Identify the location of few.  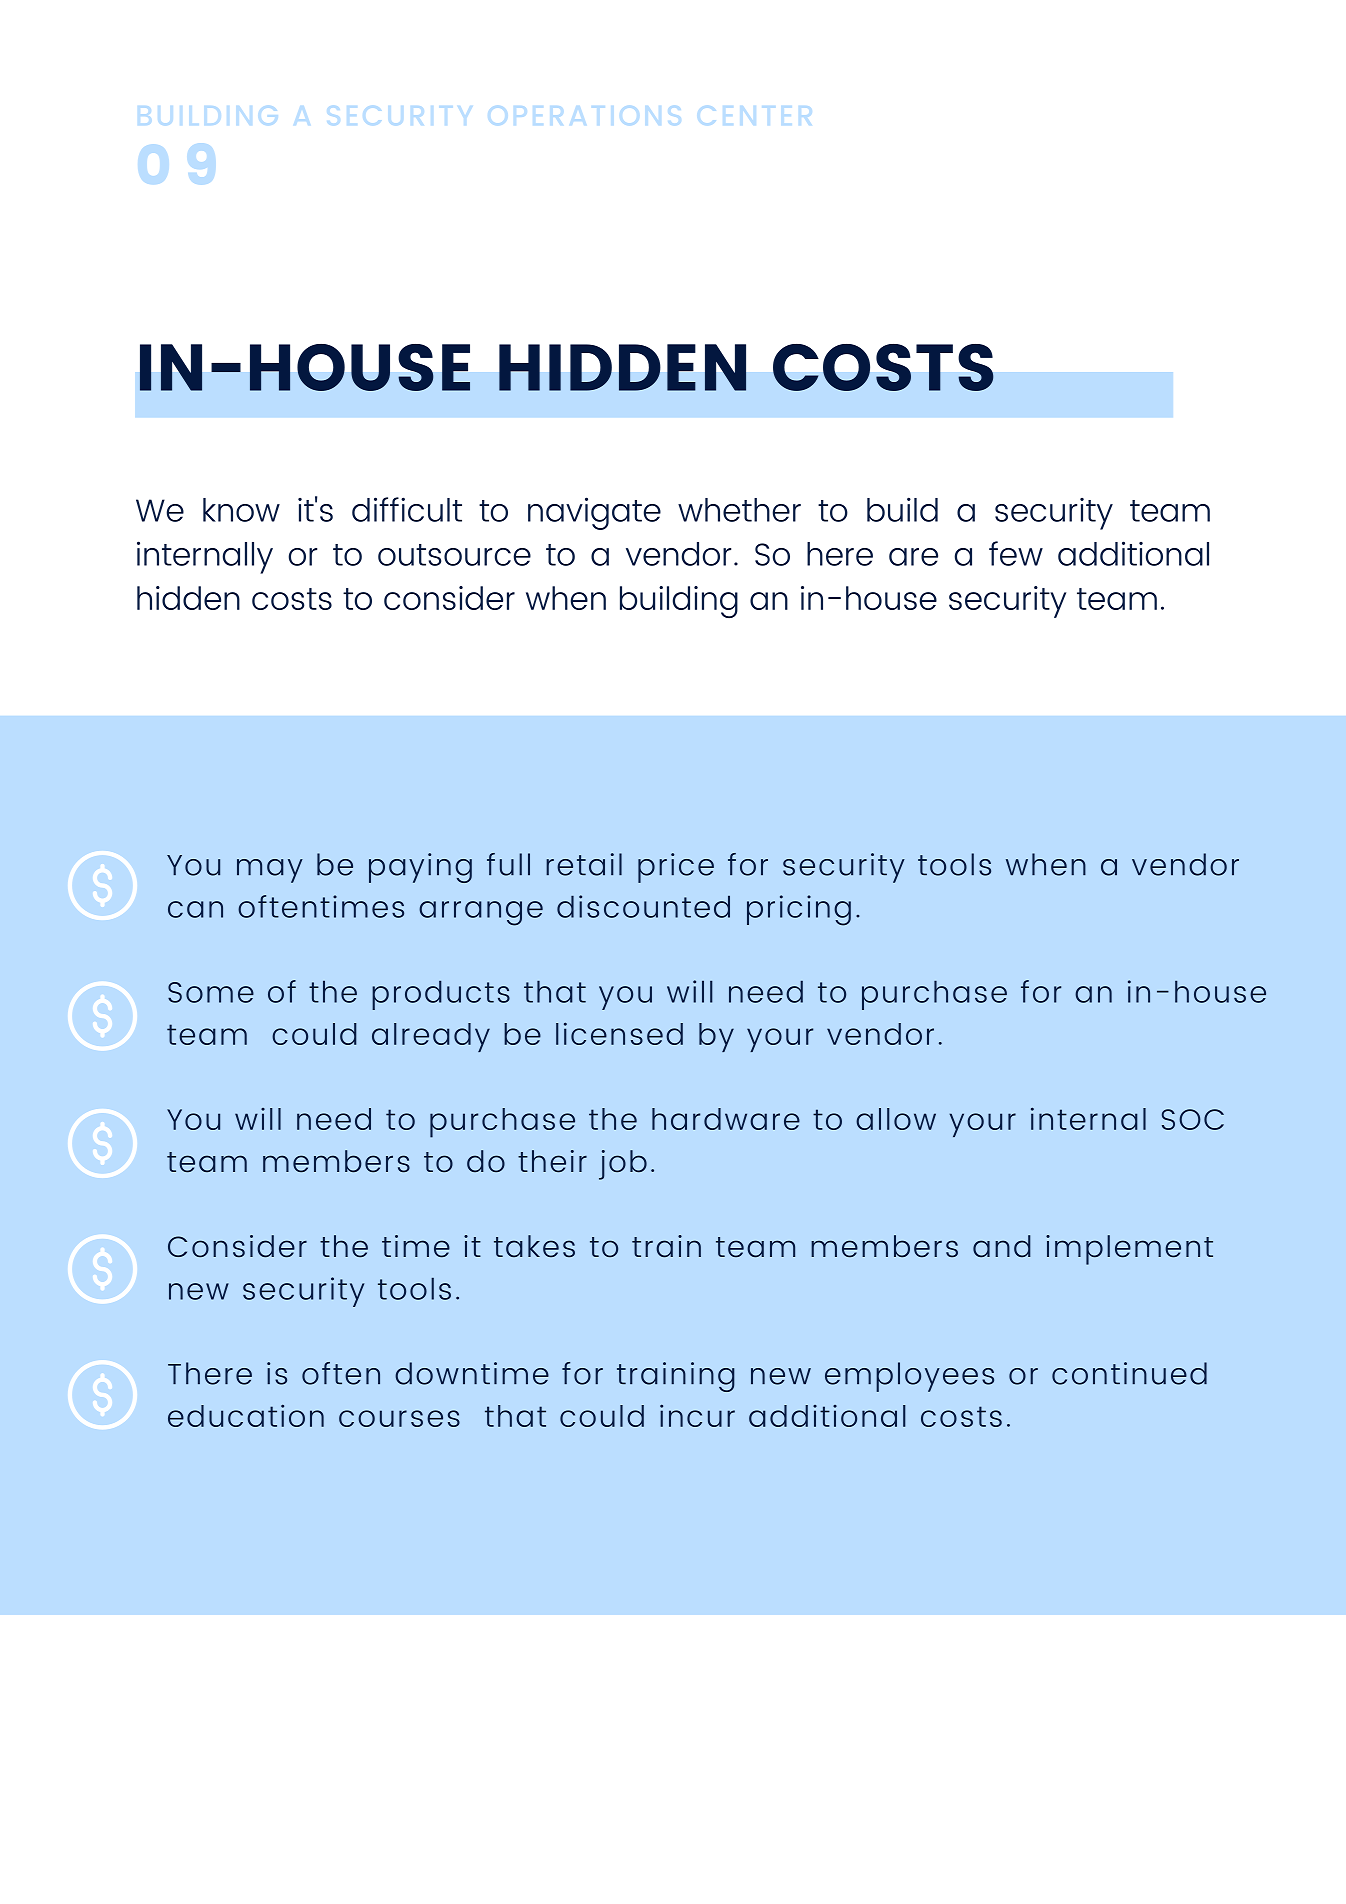
(1016, 553).
